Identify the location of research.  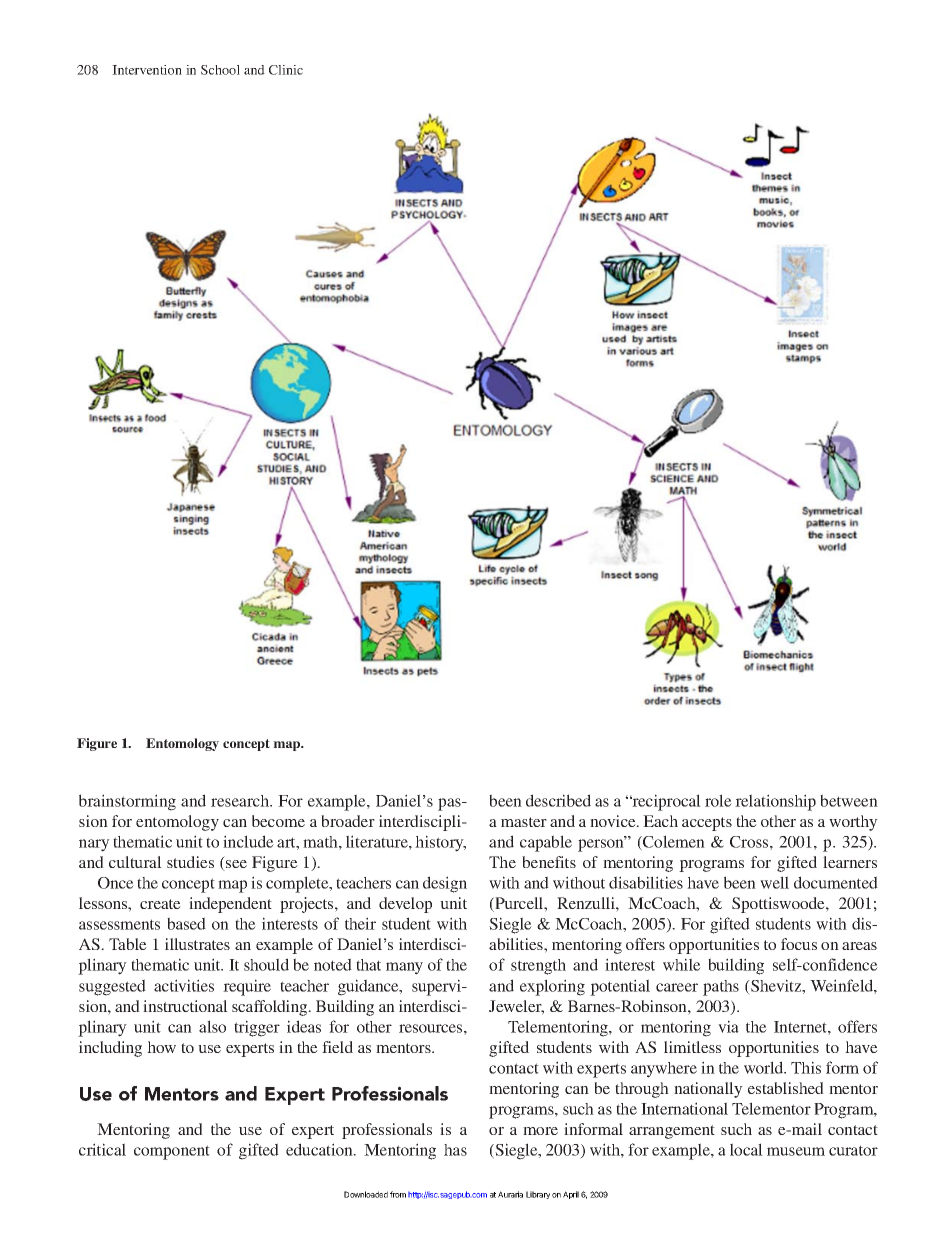
(241, 801).
